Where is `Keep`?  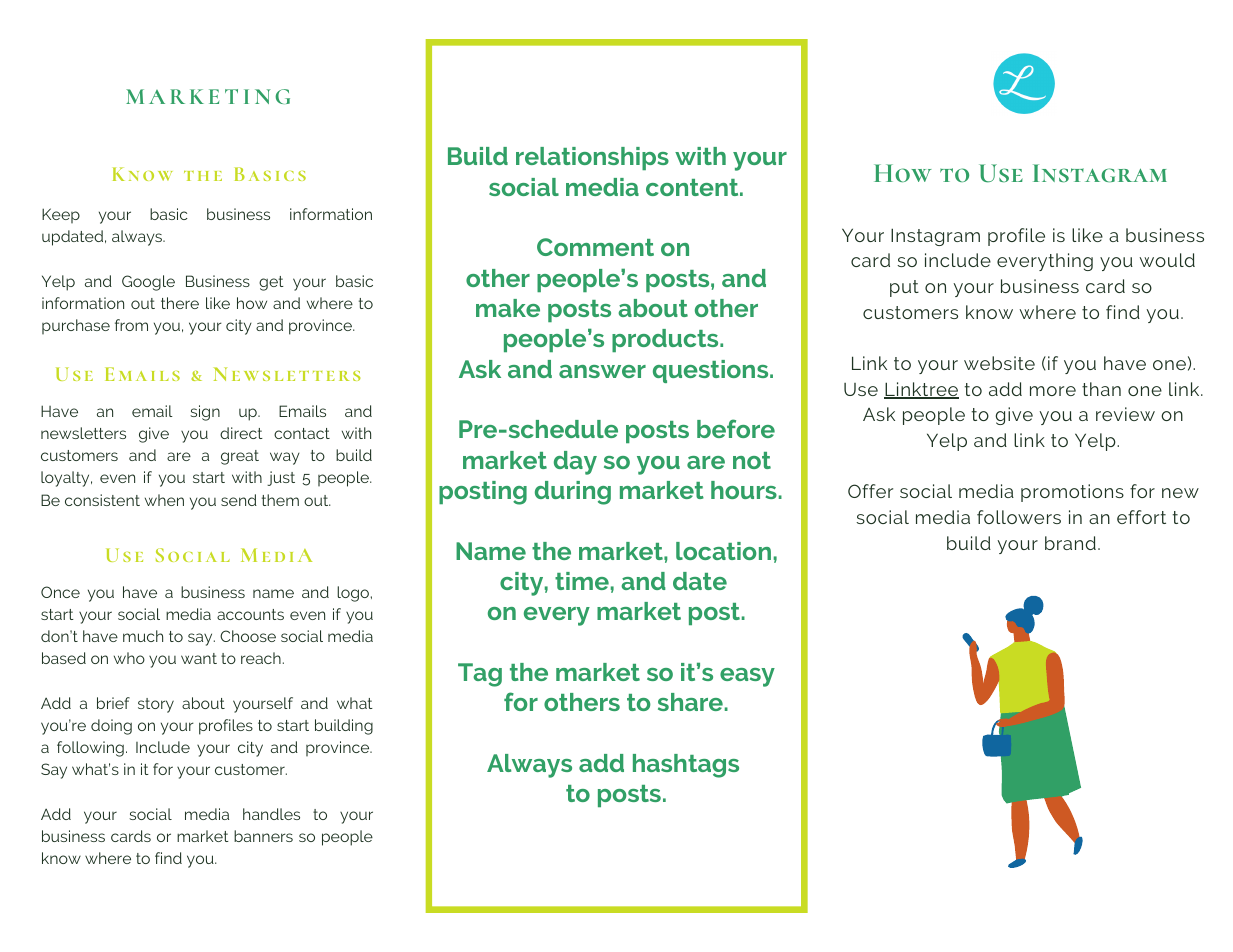
Keep is located at coordinates (61, 215).
